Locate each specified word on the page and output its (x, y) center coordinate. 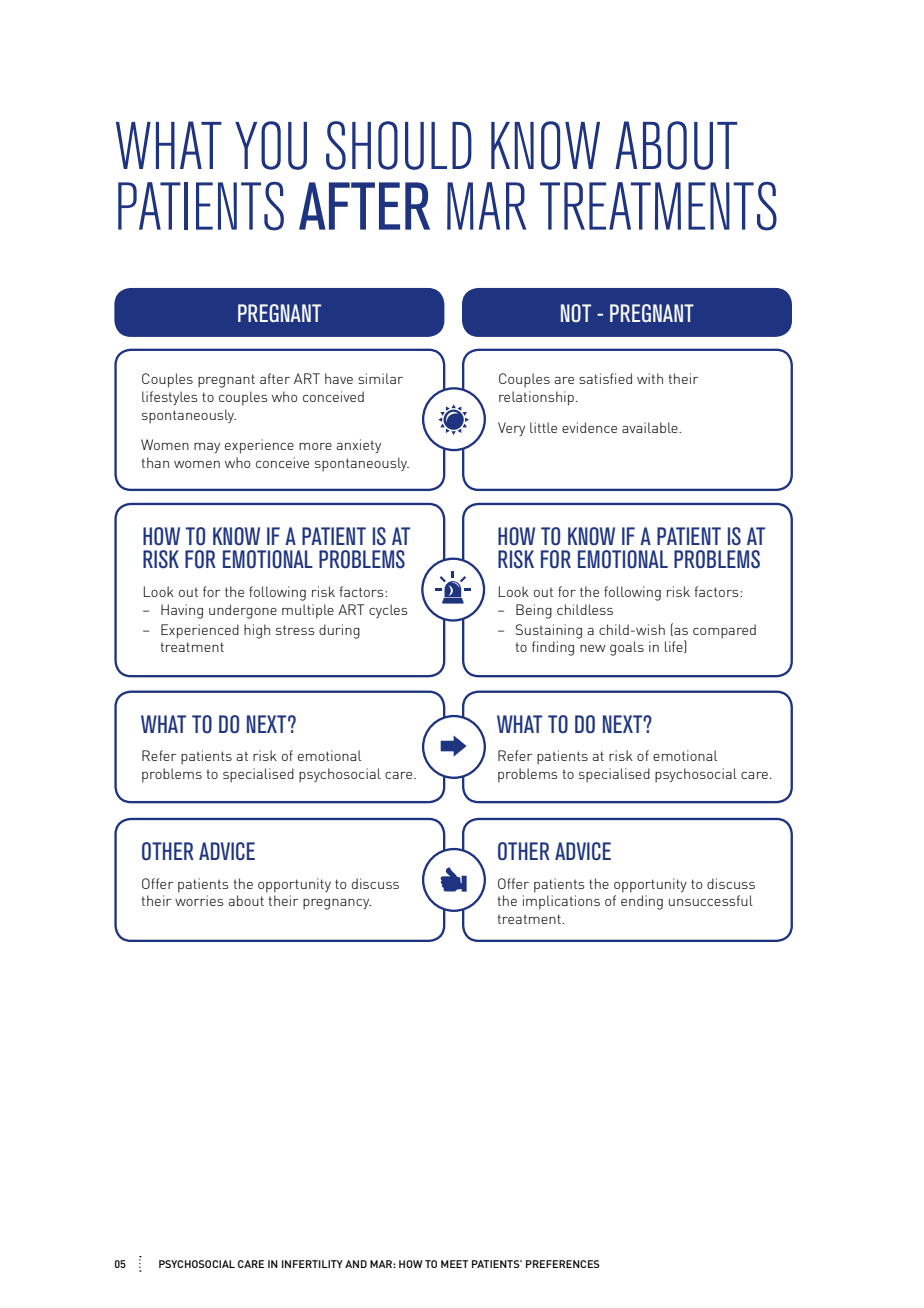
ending (642, 902)
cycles (388, 611)
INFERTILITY (312, 1264)
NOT (576, 313)
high (257, 631)
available (651, 427)
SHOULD (399, 145)
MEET (454, 1264)
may (207, 448)
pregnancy (337, 904)
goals (627, 648)
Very (511, 429)
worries (199, 900)
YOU (271, 145)
